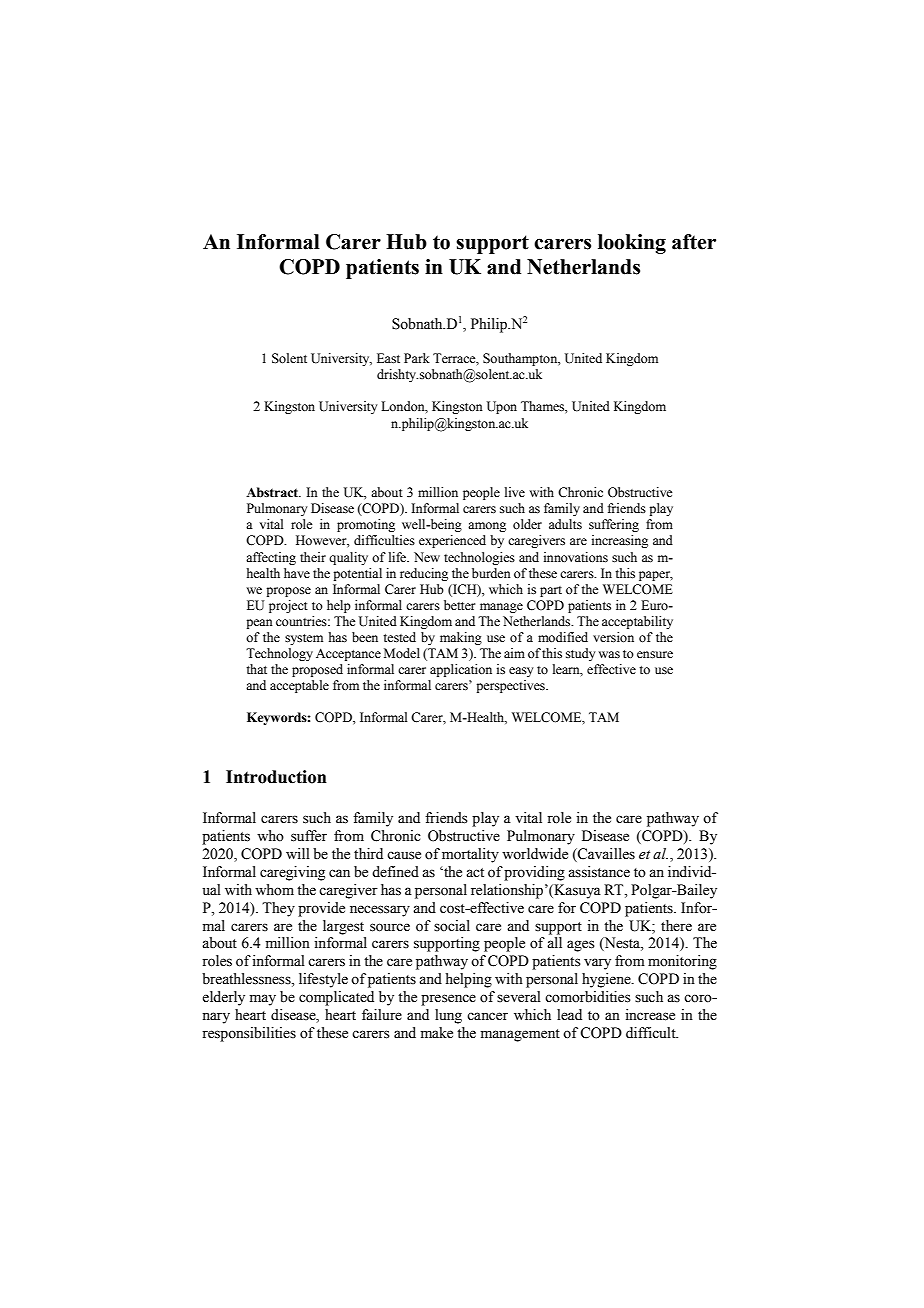  I want to click on lung, so click(448, 1016).
